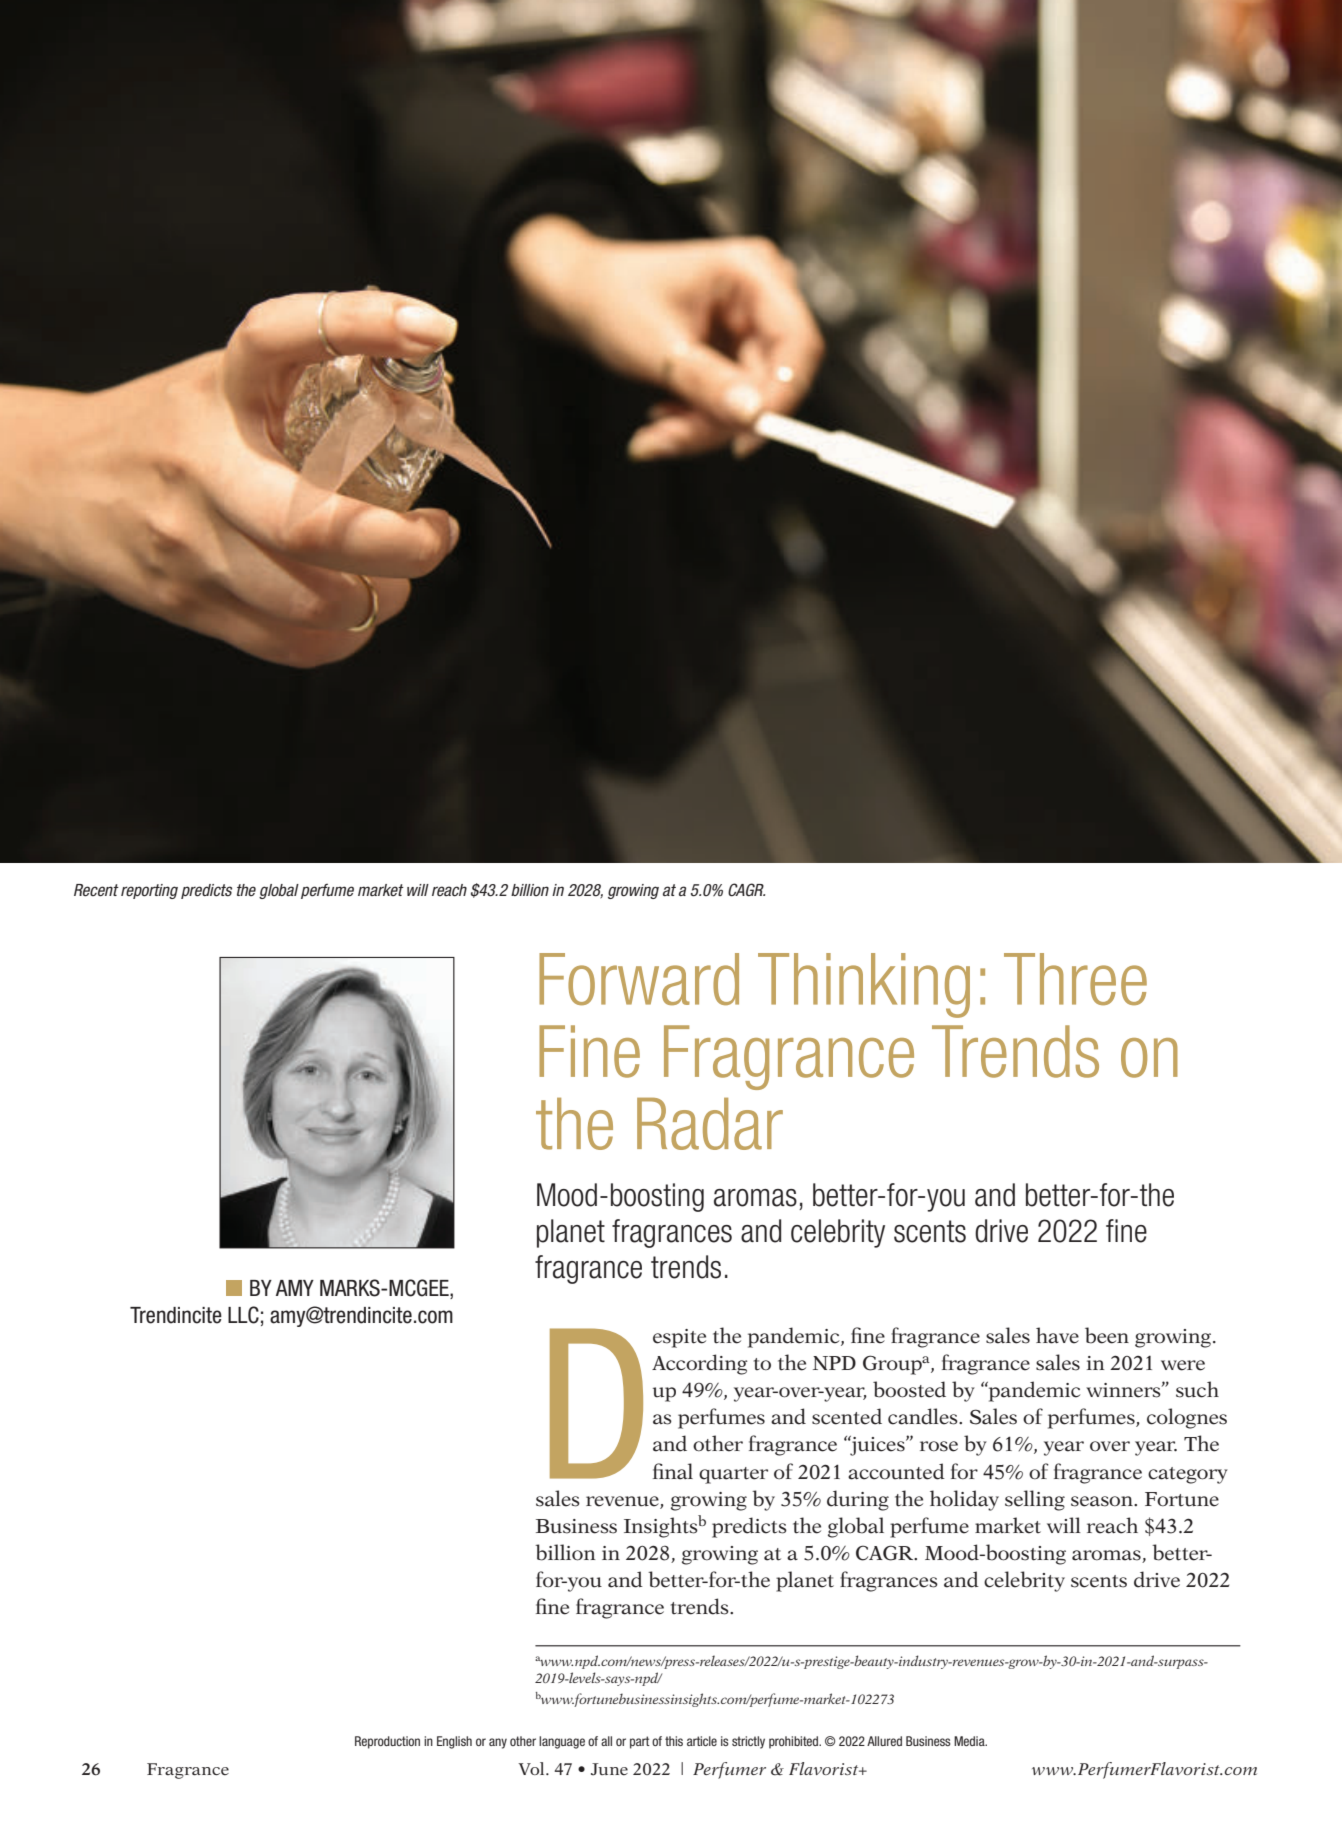 The image size is (1342, 1830). I want to click on LLC, so click(243, 1315).
